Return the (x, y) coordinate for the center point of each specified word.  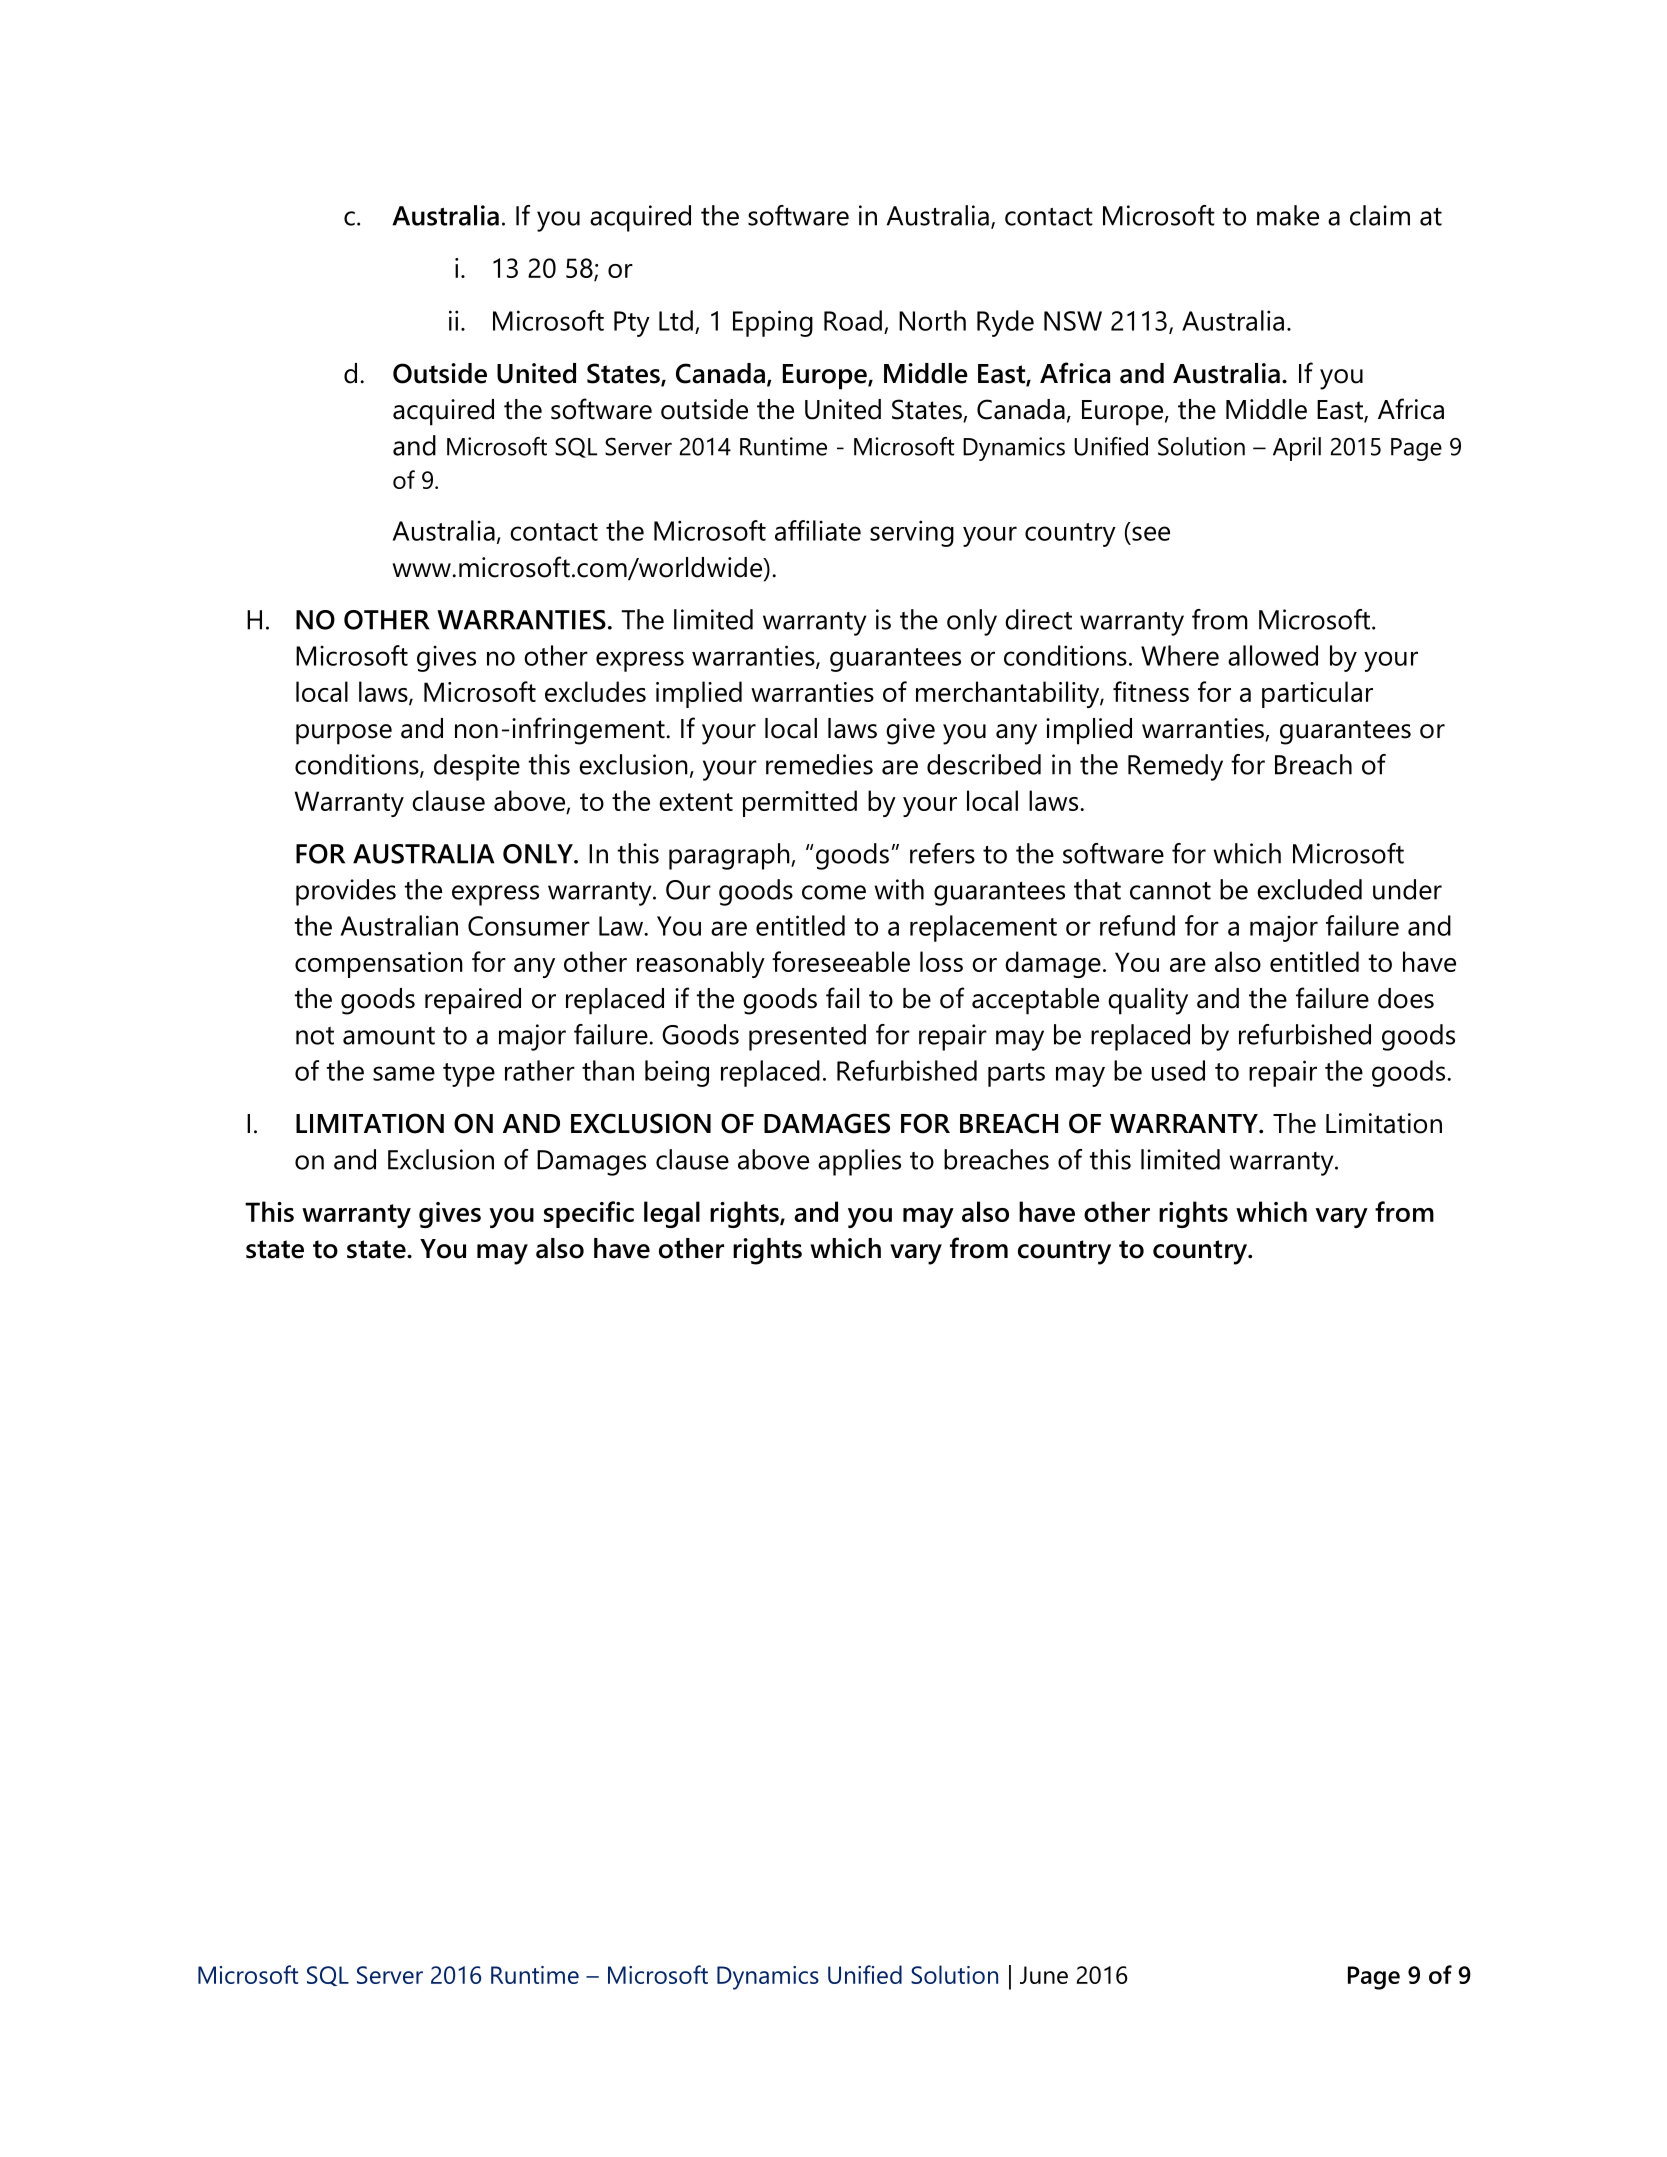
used (1178, 1070)
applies (859, 1162)
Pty (632, 324)
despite (477, 767)
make (1288, 215)
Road (853, 320)
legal (672, 1214)
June (1044, 1975)
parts (1016, 1075)
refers (942, 853)
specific (589, 1214)
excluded (1309, 889)
